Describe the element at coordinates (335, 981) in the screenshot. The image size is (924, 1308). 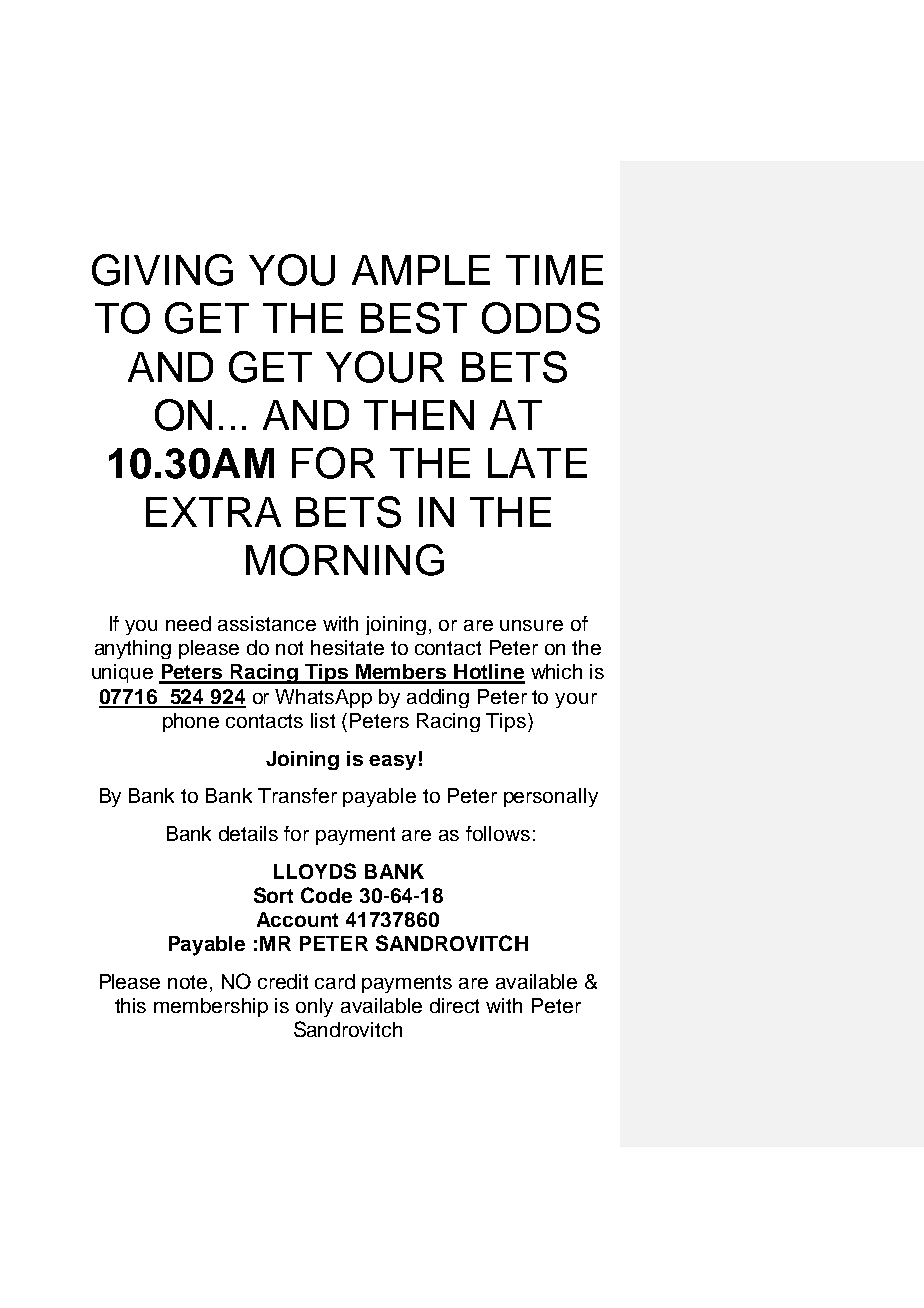
I see `card` at that location.
